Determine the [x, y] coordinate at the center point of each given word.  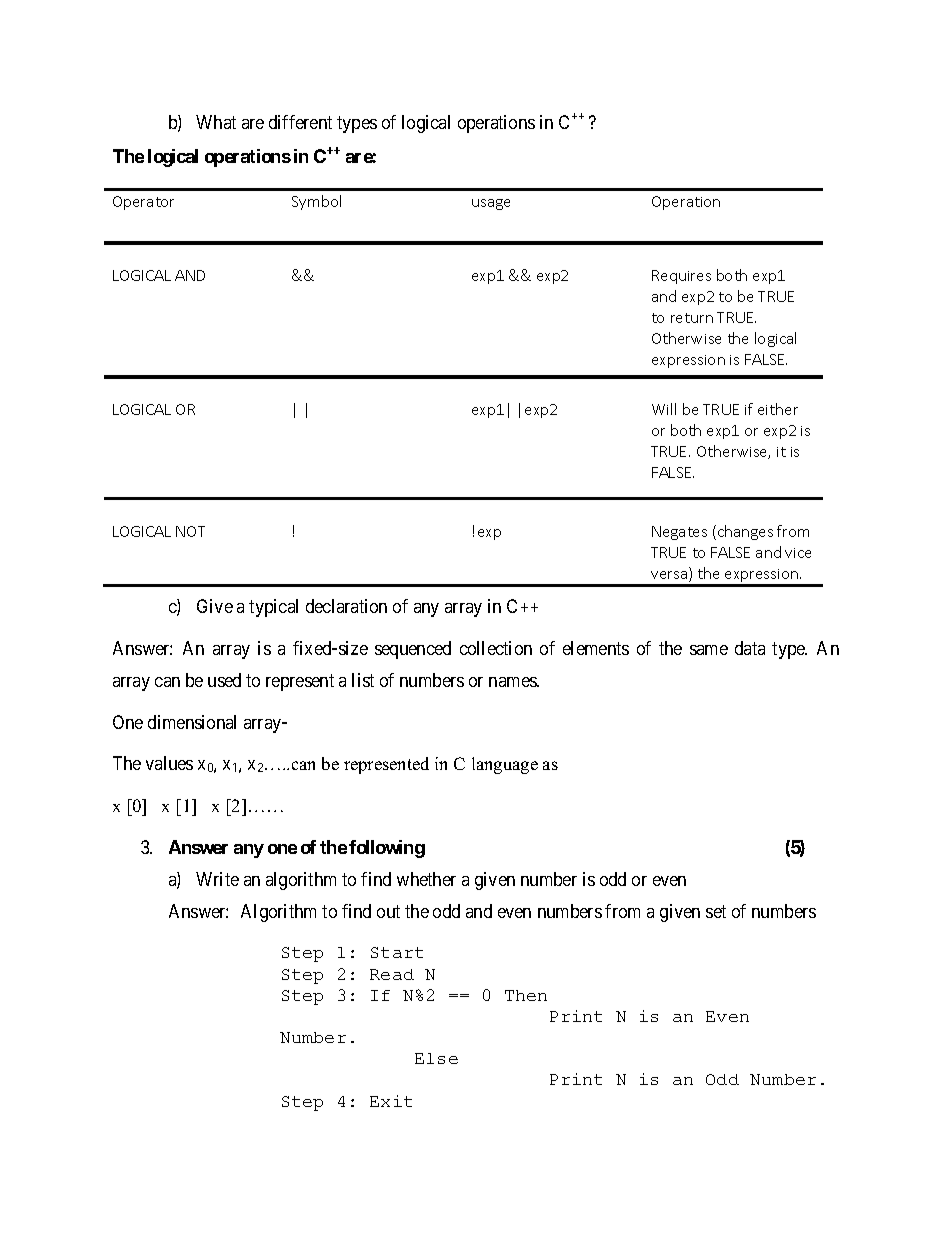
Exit [391, 1101]
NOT [190, 531]
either [778, 409]
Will [664, 409]
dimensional [192, 722]
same [709, 650]
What [216, 122]
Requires [681, 277]
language [505, 765]
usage [491, 204]
